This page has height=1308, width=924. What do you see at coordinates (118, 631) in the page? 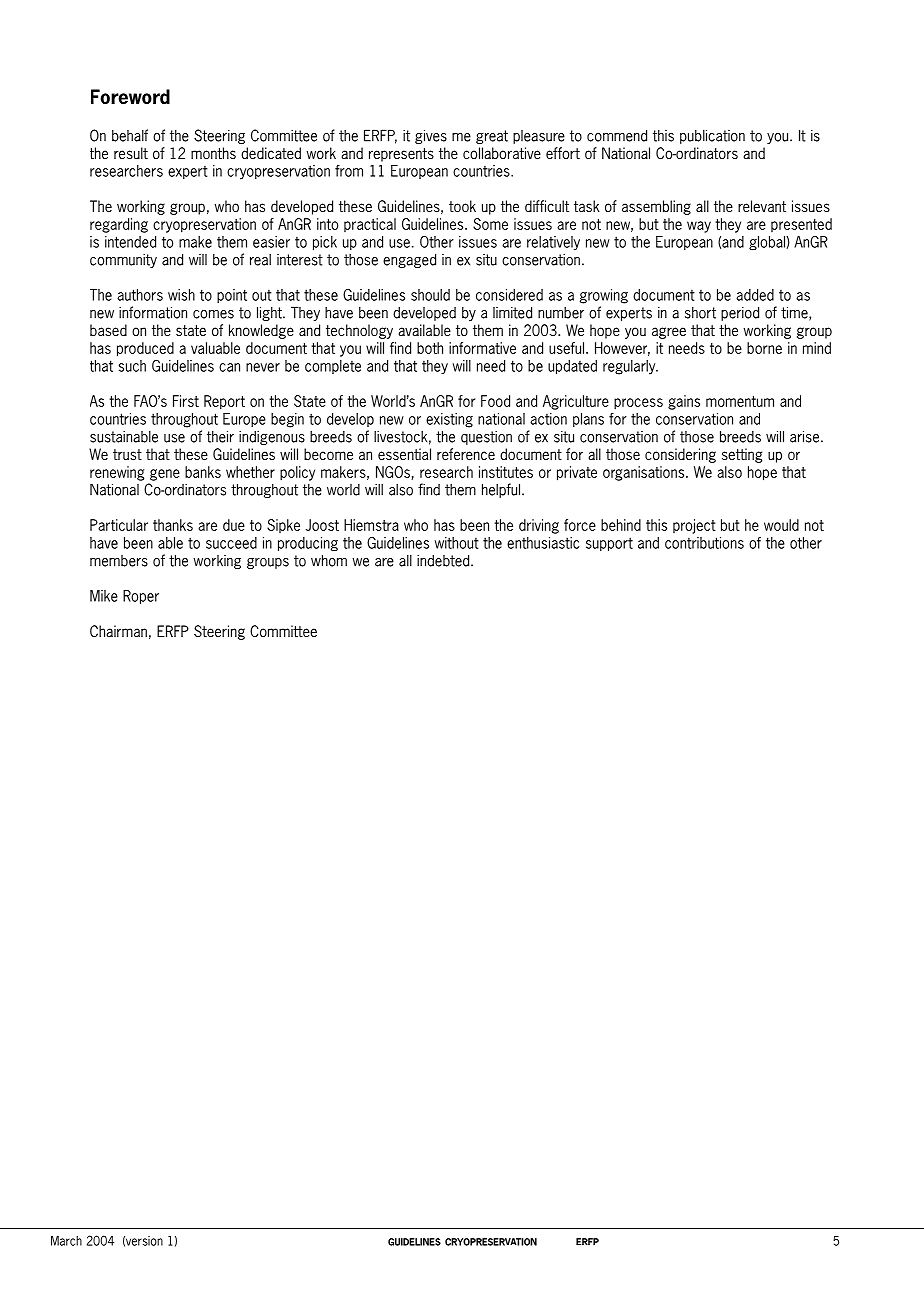
I see `Chairman` at bounding box center [118, 631].
